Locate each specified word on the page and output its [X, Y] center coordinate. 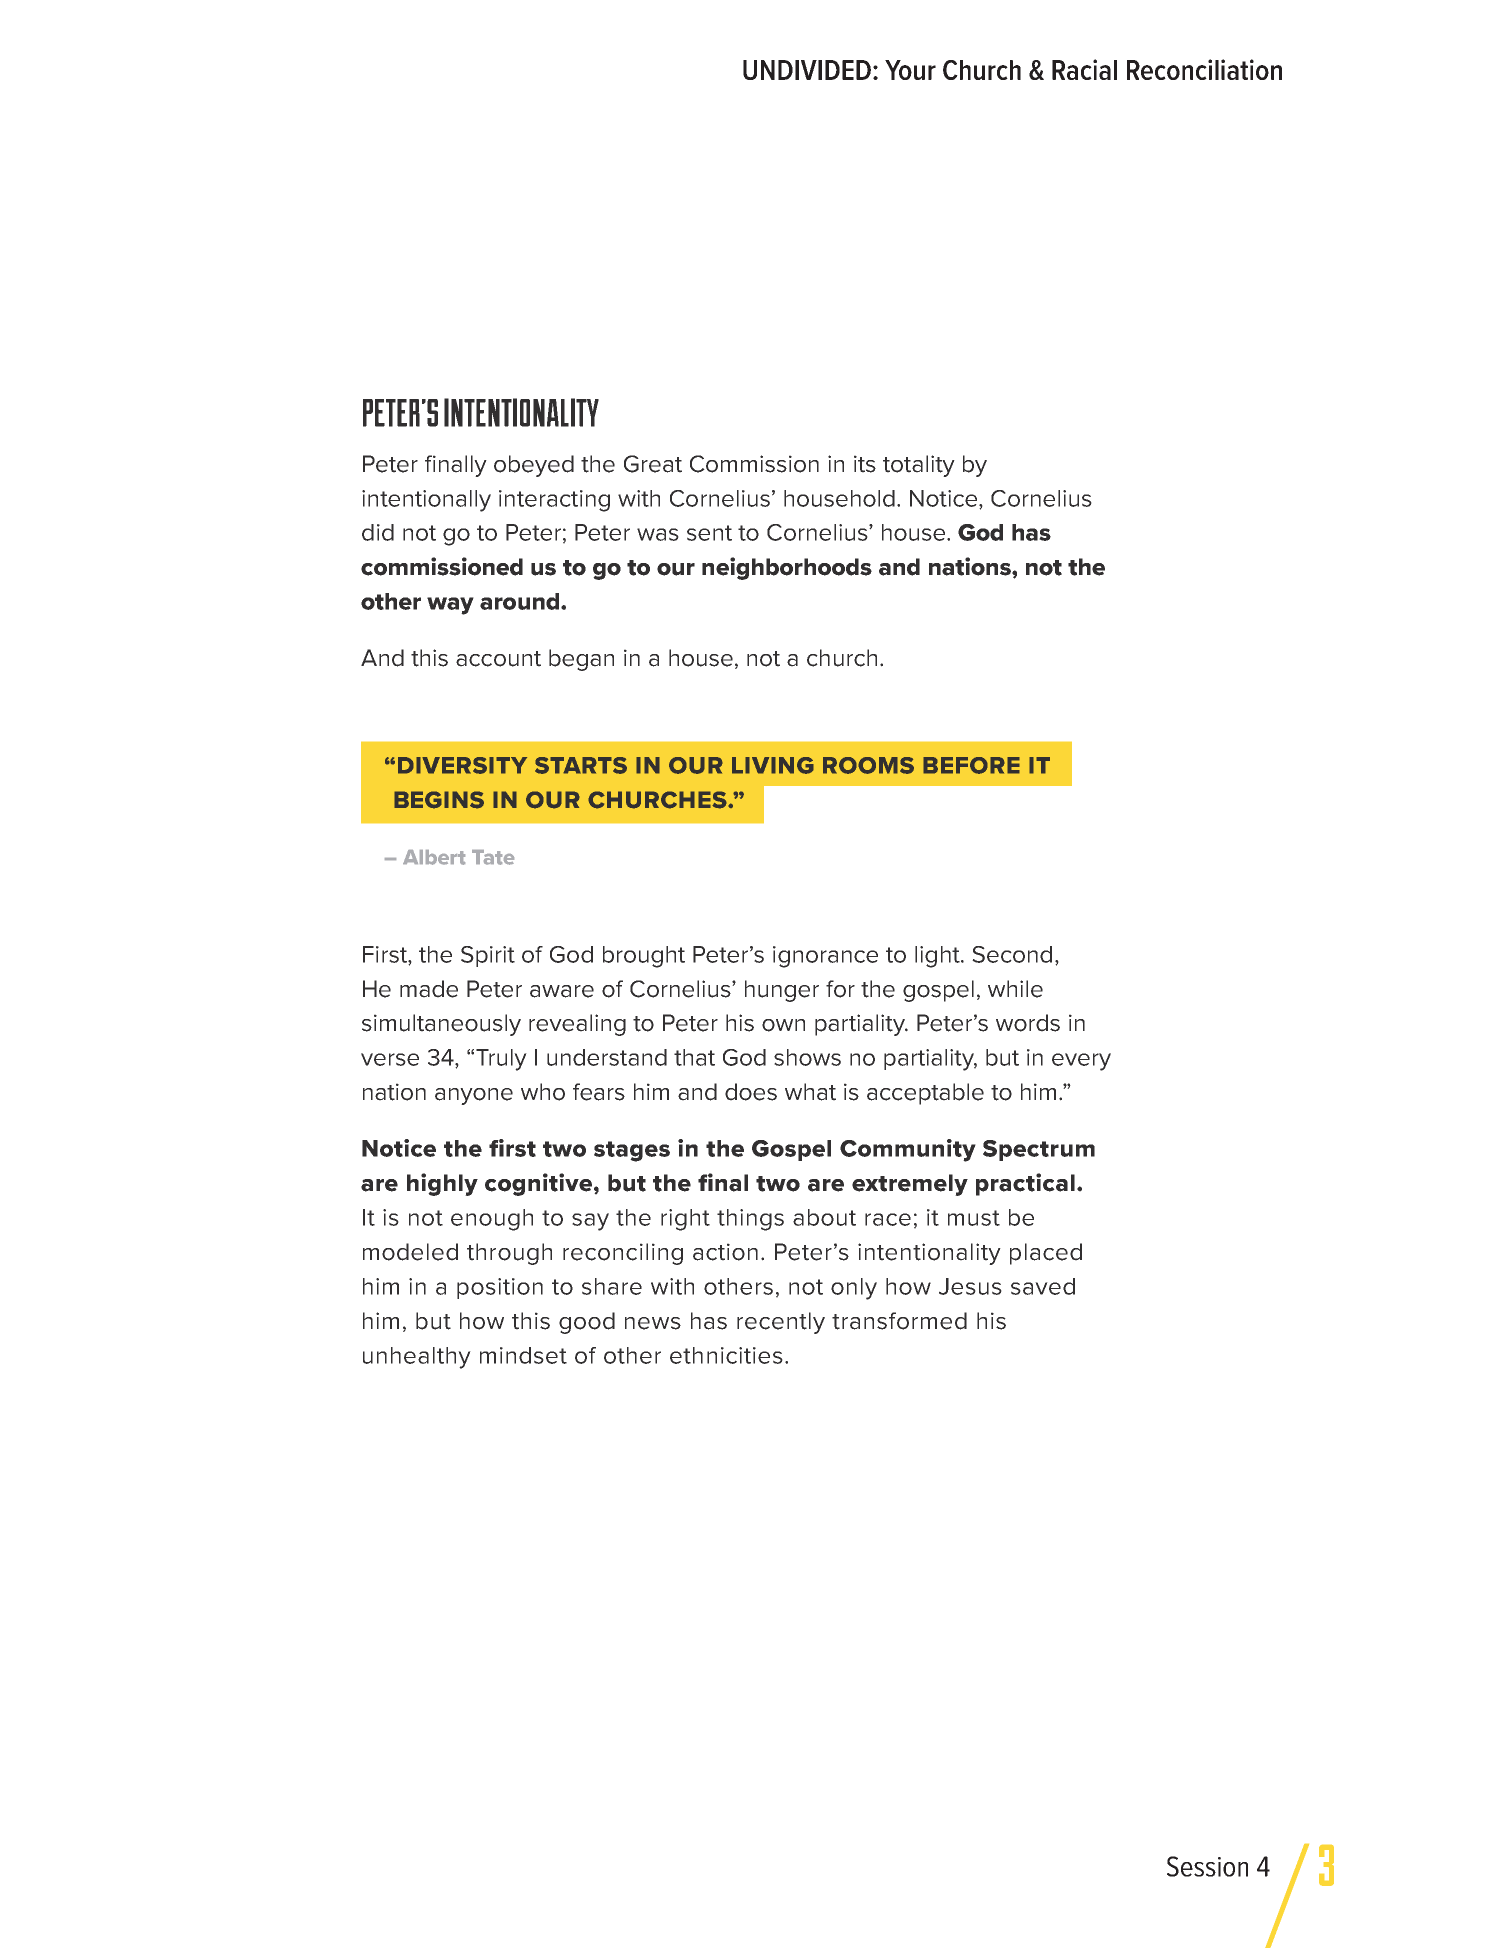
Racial [1084, 69]
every [1081, 1062]
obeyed [534, 466]
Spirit [488, 956]
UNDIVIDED [807, 70]
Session [1207, 1866]
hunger [782, 991]
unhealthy [417, 1358]
